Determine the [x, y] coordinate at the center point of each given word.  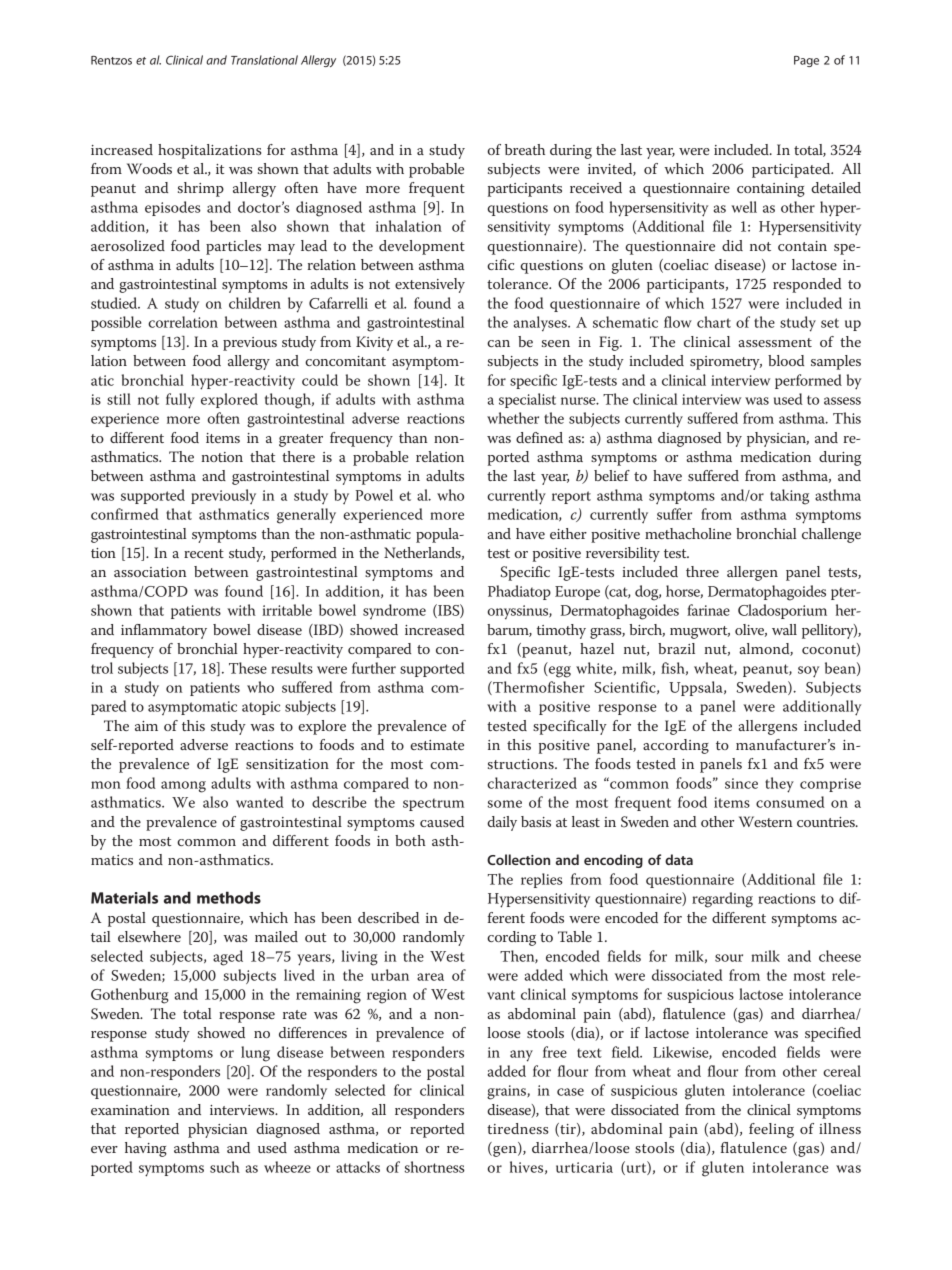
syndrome [394, 611]
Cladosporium [782, 611]
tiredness [517, 1128]
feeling [771, 1130]
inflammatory [164, 631]
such [225, 1167]
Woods [149, 168]
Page [806, 61]
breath [525, 149]
